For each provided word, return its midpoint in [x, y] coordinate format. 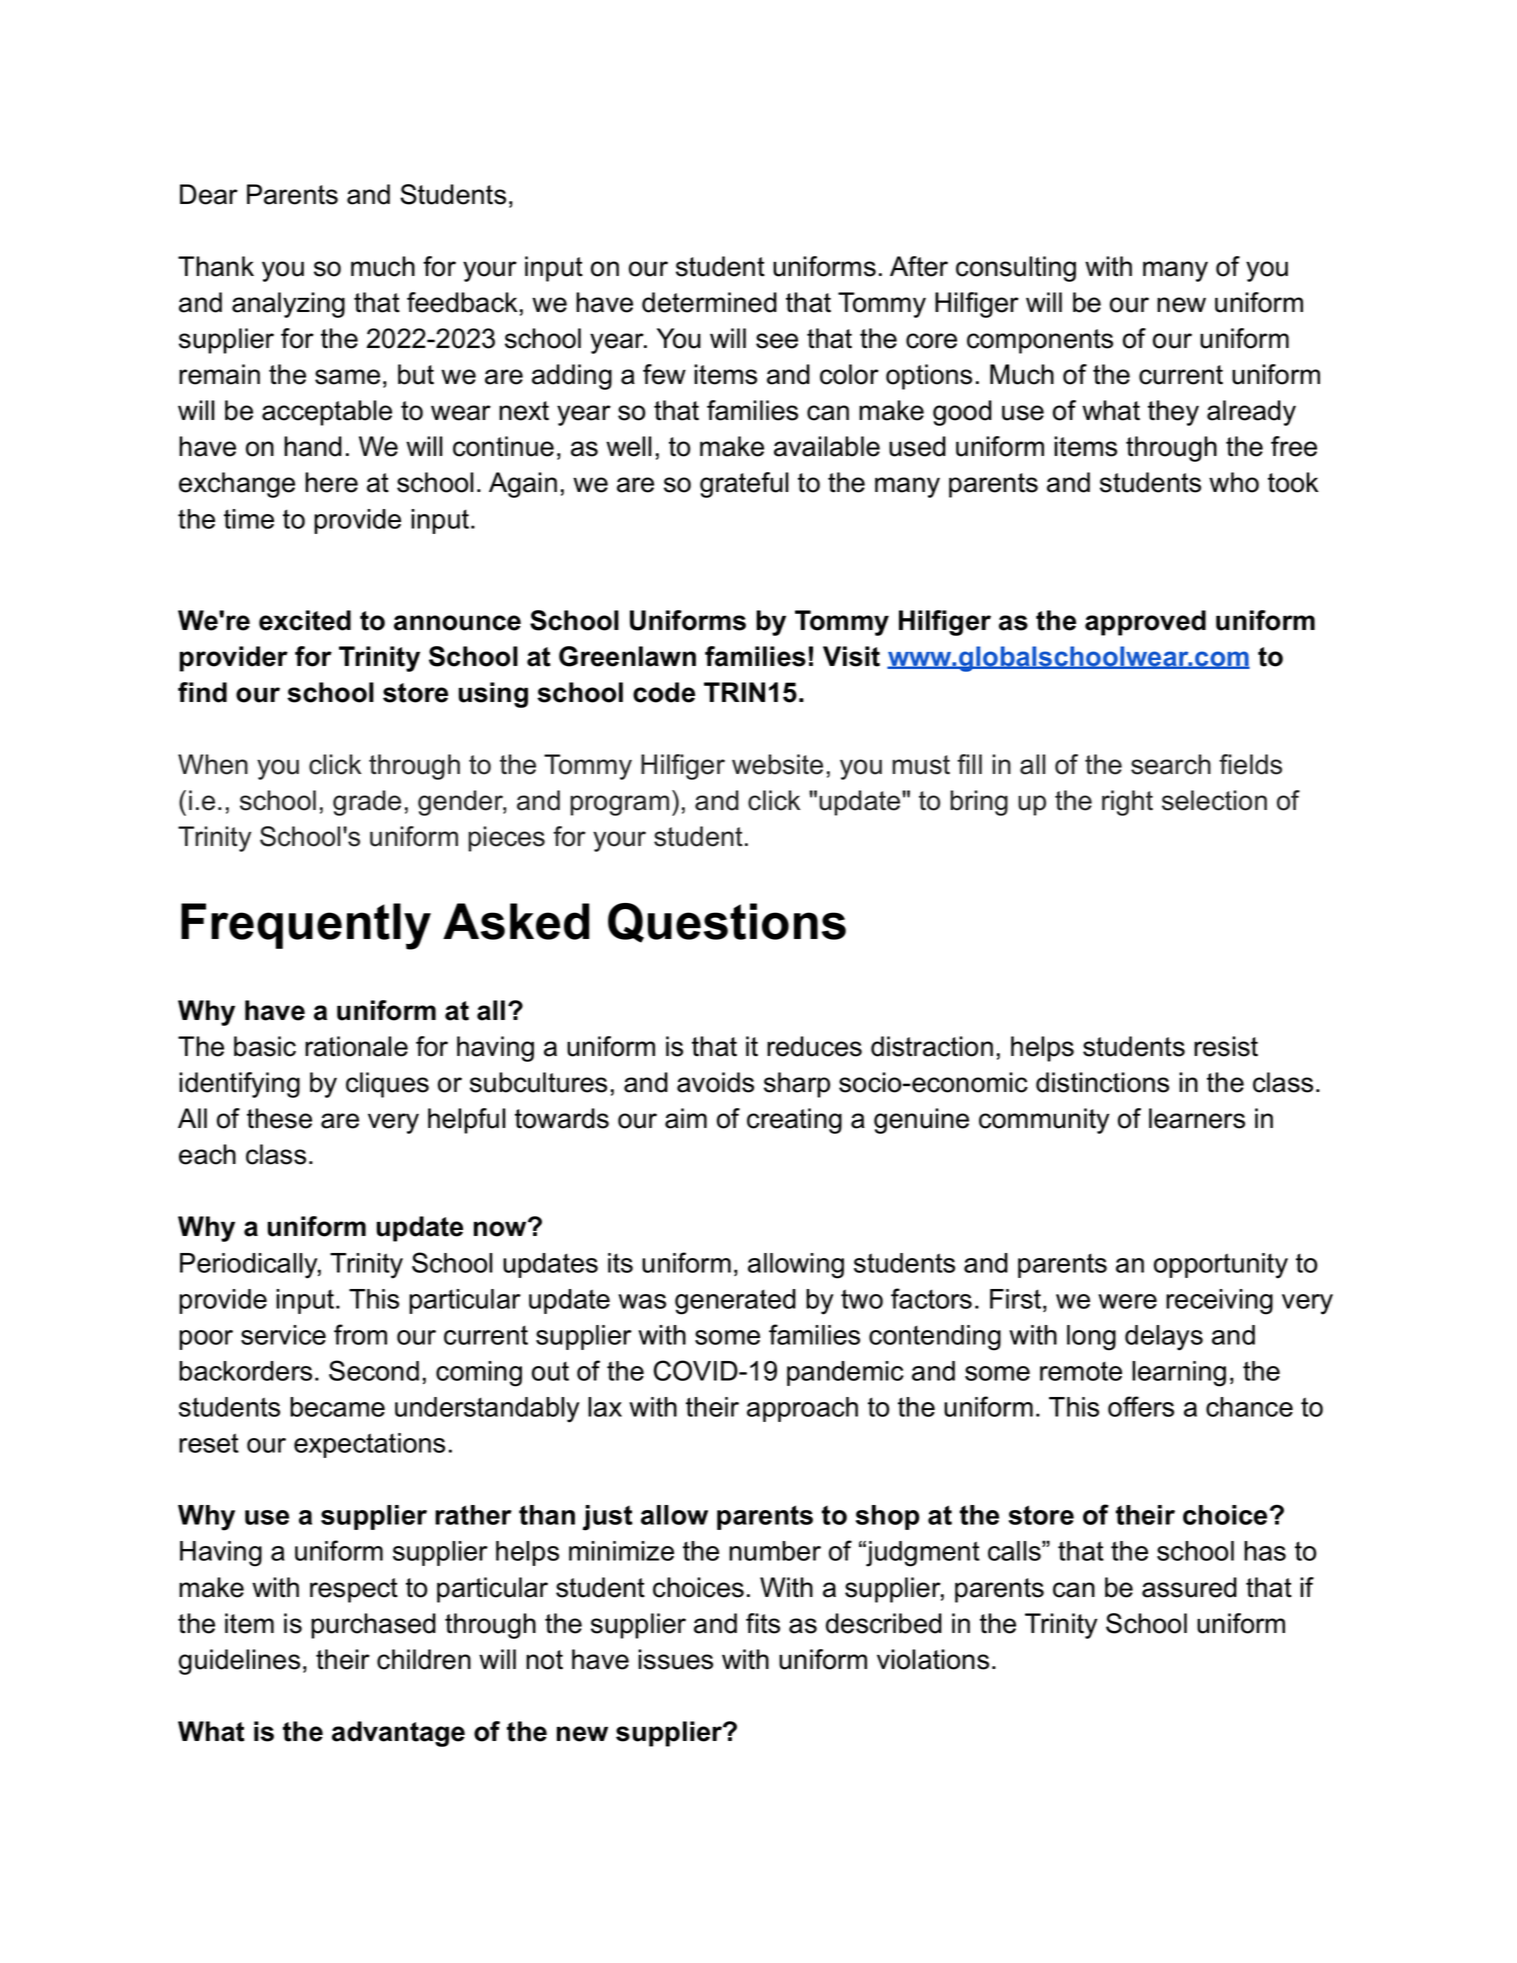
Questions [727, 923]
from [360, 1334]
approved [1145, 623]
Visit [851, 656]
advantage [398, 1734]
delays [1164, 1338]
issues [675, 1659]
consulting [1016, 269]
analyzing [288, 305]
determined [709, 302]
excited [305, 620]
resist [1226, 1046]
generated [735, 1302]
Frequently [306, 926]
